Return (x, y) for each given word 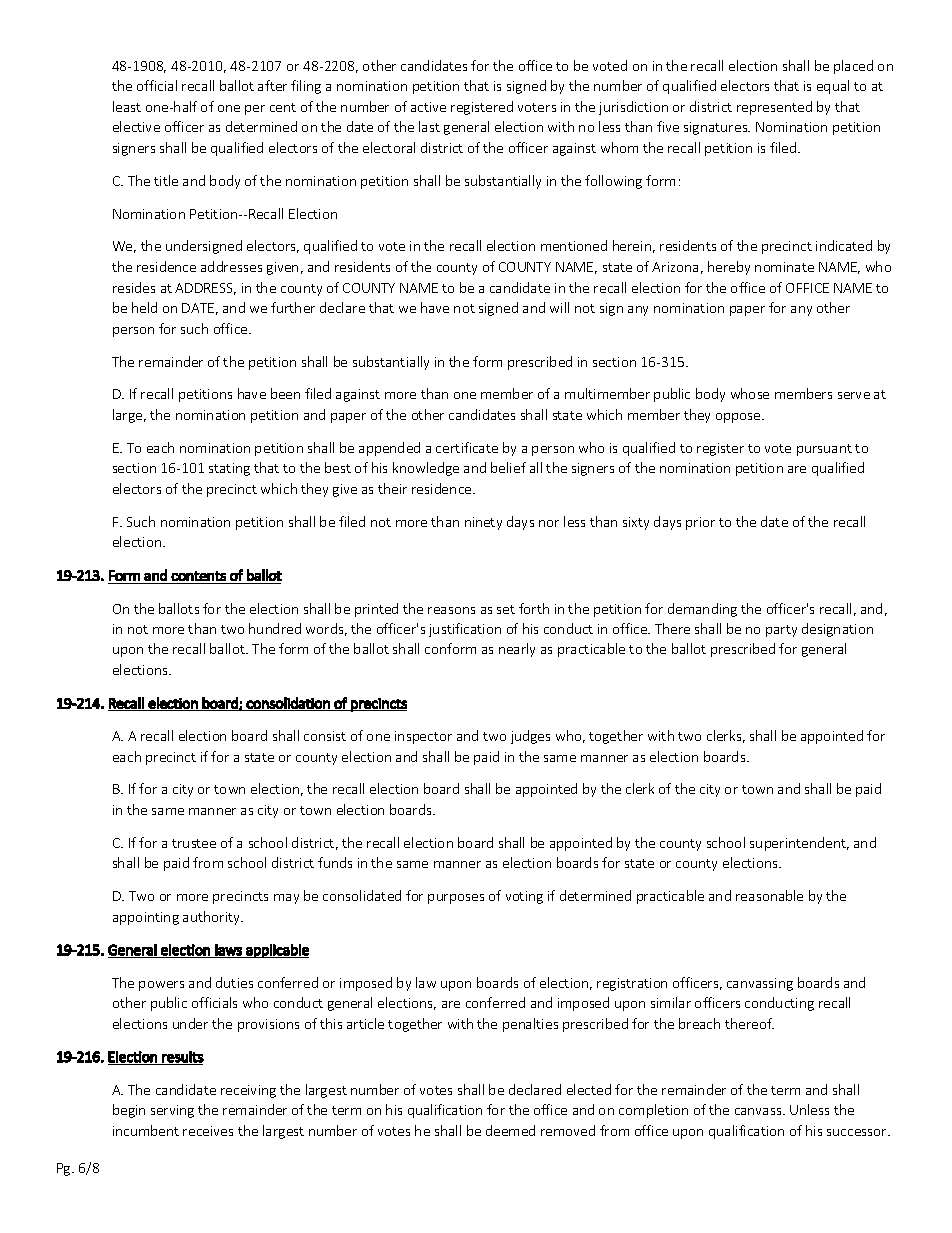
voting (524, 897)
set (506, 609)
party (781, 631)
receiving (248, 1091)
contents (198, 576)
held (144, 307)
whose (750, 393)
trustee (194, 843)
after (272, 85)
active (428, 107)
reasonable (769, 895)
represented (774, 108)
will (559, 307)
